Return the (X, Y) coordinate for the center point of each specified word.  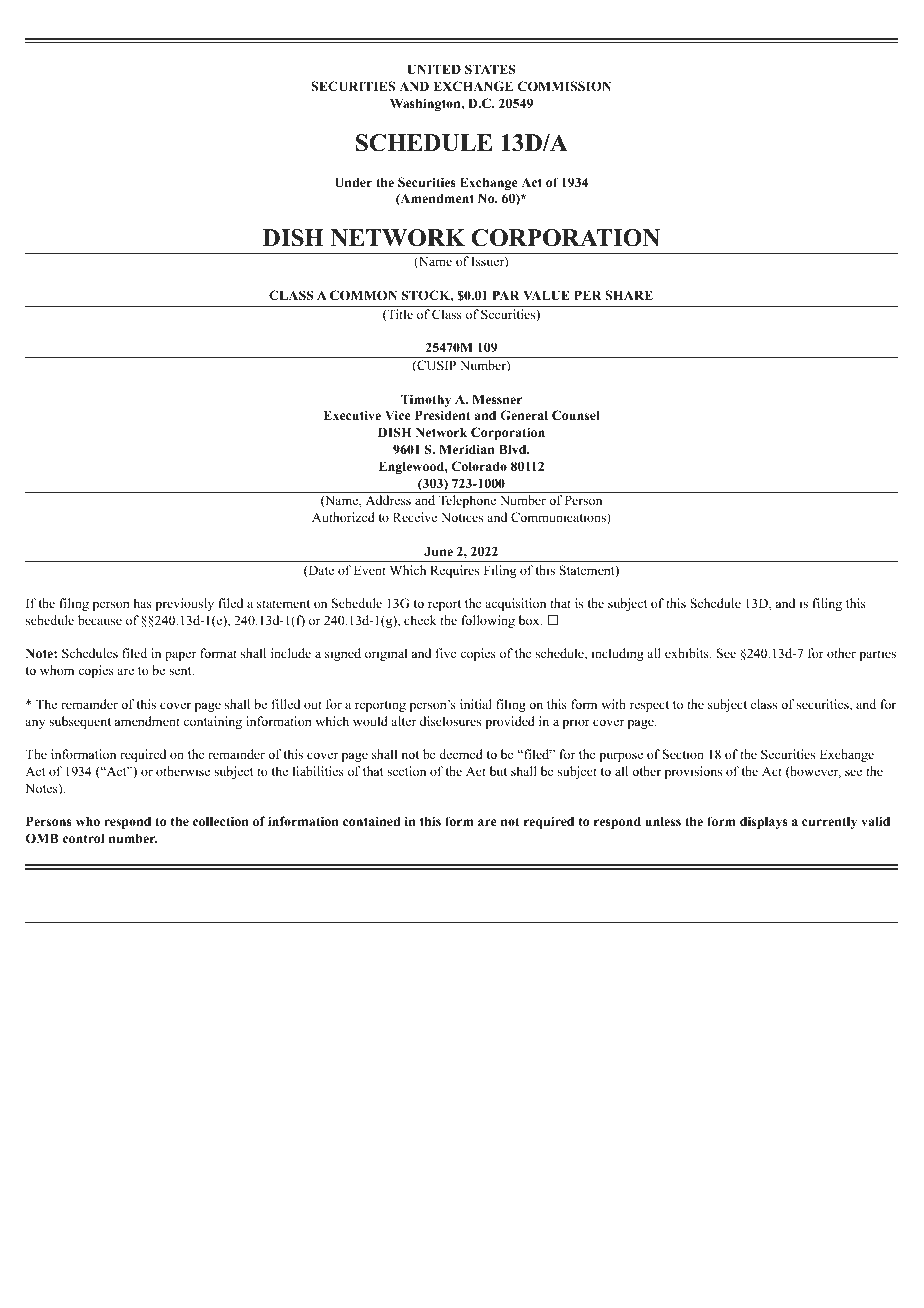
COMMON (363, 295)
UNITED (434, 69)
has (143, 603)
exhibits (688, 653)
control (83, 838)
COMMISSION (564, 86)
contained (371, 821)
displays (764, 822)
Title (399, 315)
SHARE (629, 295)
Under (353, 182)
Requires (454, 571)
